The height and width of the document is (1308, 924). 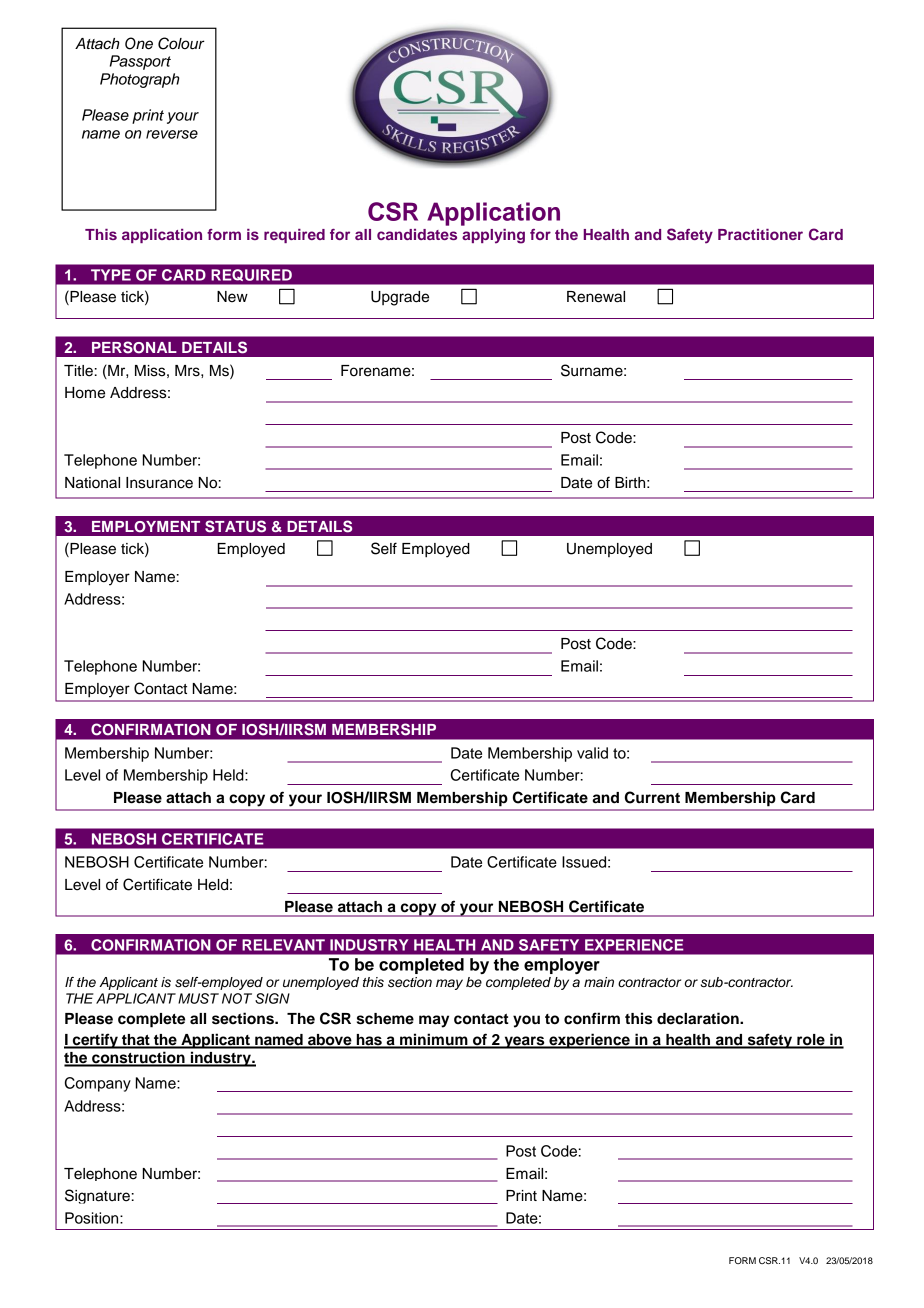 What do you see at coordinates (434, 1040) in the document?
I see `minimum` at bounding box center [434, 1040].
